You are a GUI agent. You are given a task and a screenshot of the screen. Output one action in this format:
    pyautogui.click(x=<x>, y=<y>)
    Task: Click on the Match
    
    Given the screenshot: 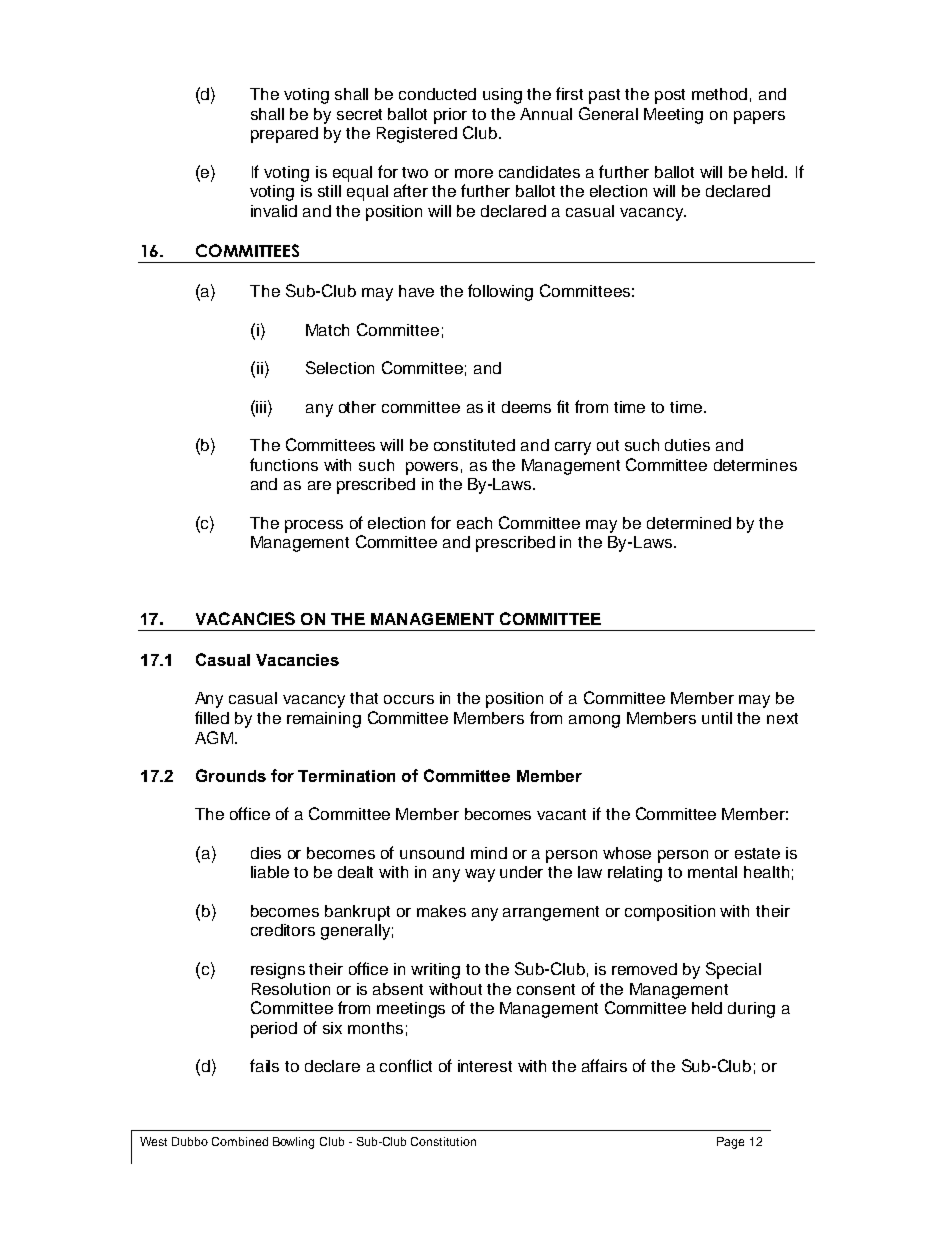 What is the action you would take?
    pyautogui.click(x=327, y=330)
